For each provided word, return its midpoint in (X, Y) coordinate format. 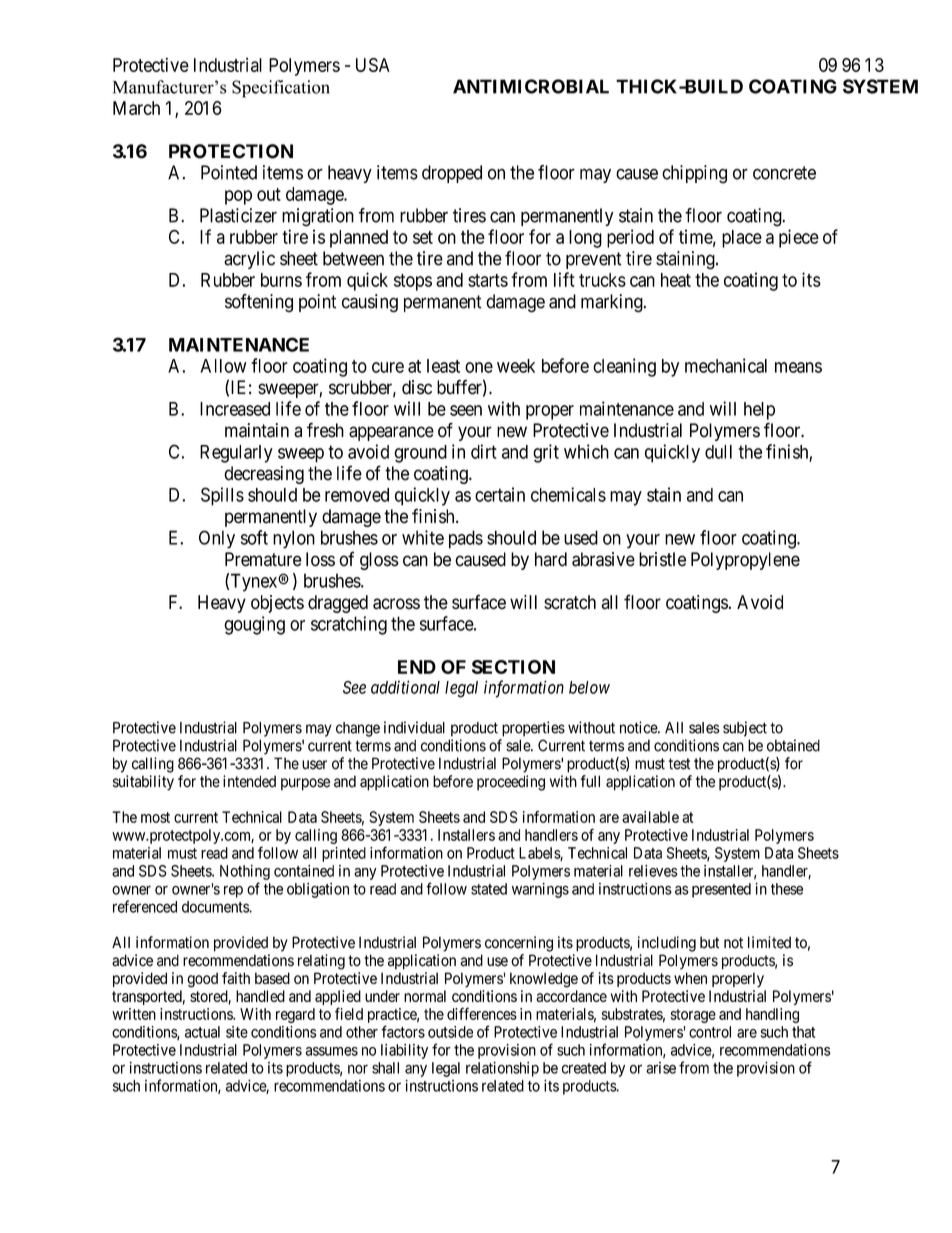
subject (745, 729)
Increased (235, 409)
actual (202, 1032)
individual (414, 727)
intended (249, 781)
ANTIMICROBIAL (531, 86)
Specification (281, 89)
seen (466, 410)
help (759, 411)
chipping (694, 174)
